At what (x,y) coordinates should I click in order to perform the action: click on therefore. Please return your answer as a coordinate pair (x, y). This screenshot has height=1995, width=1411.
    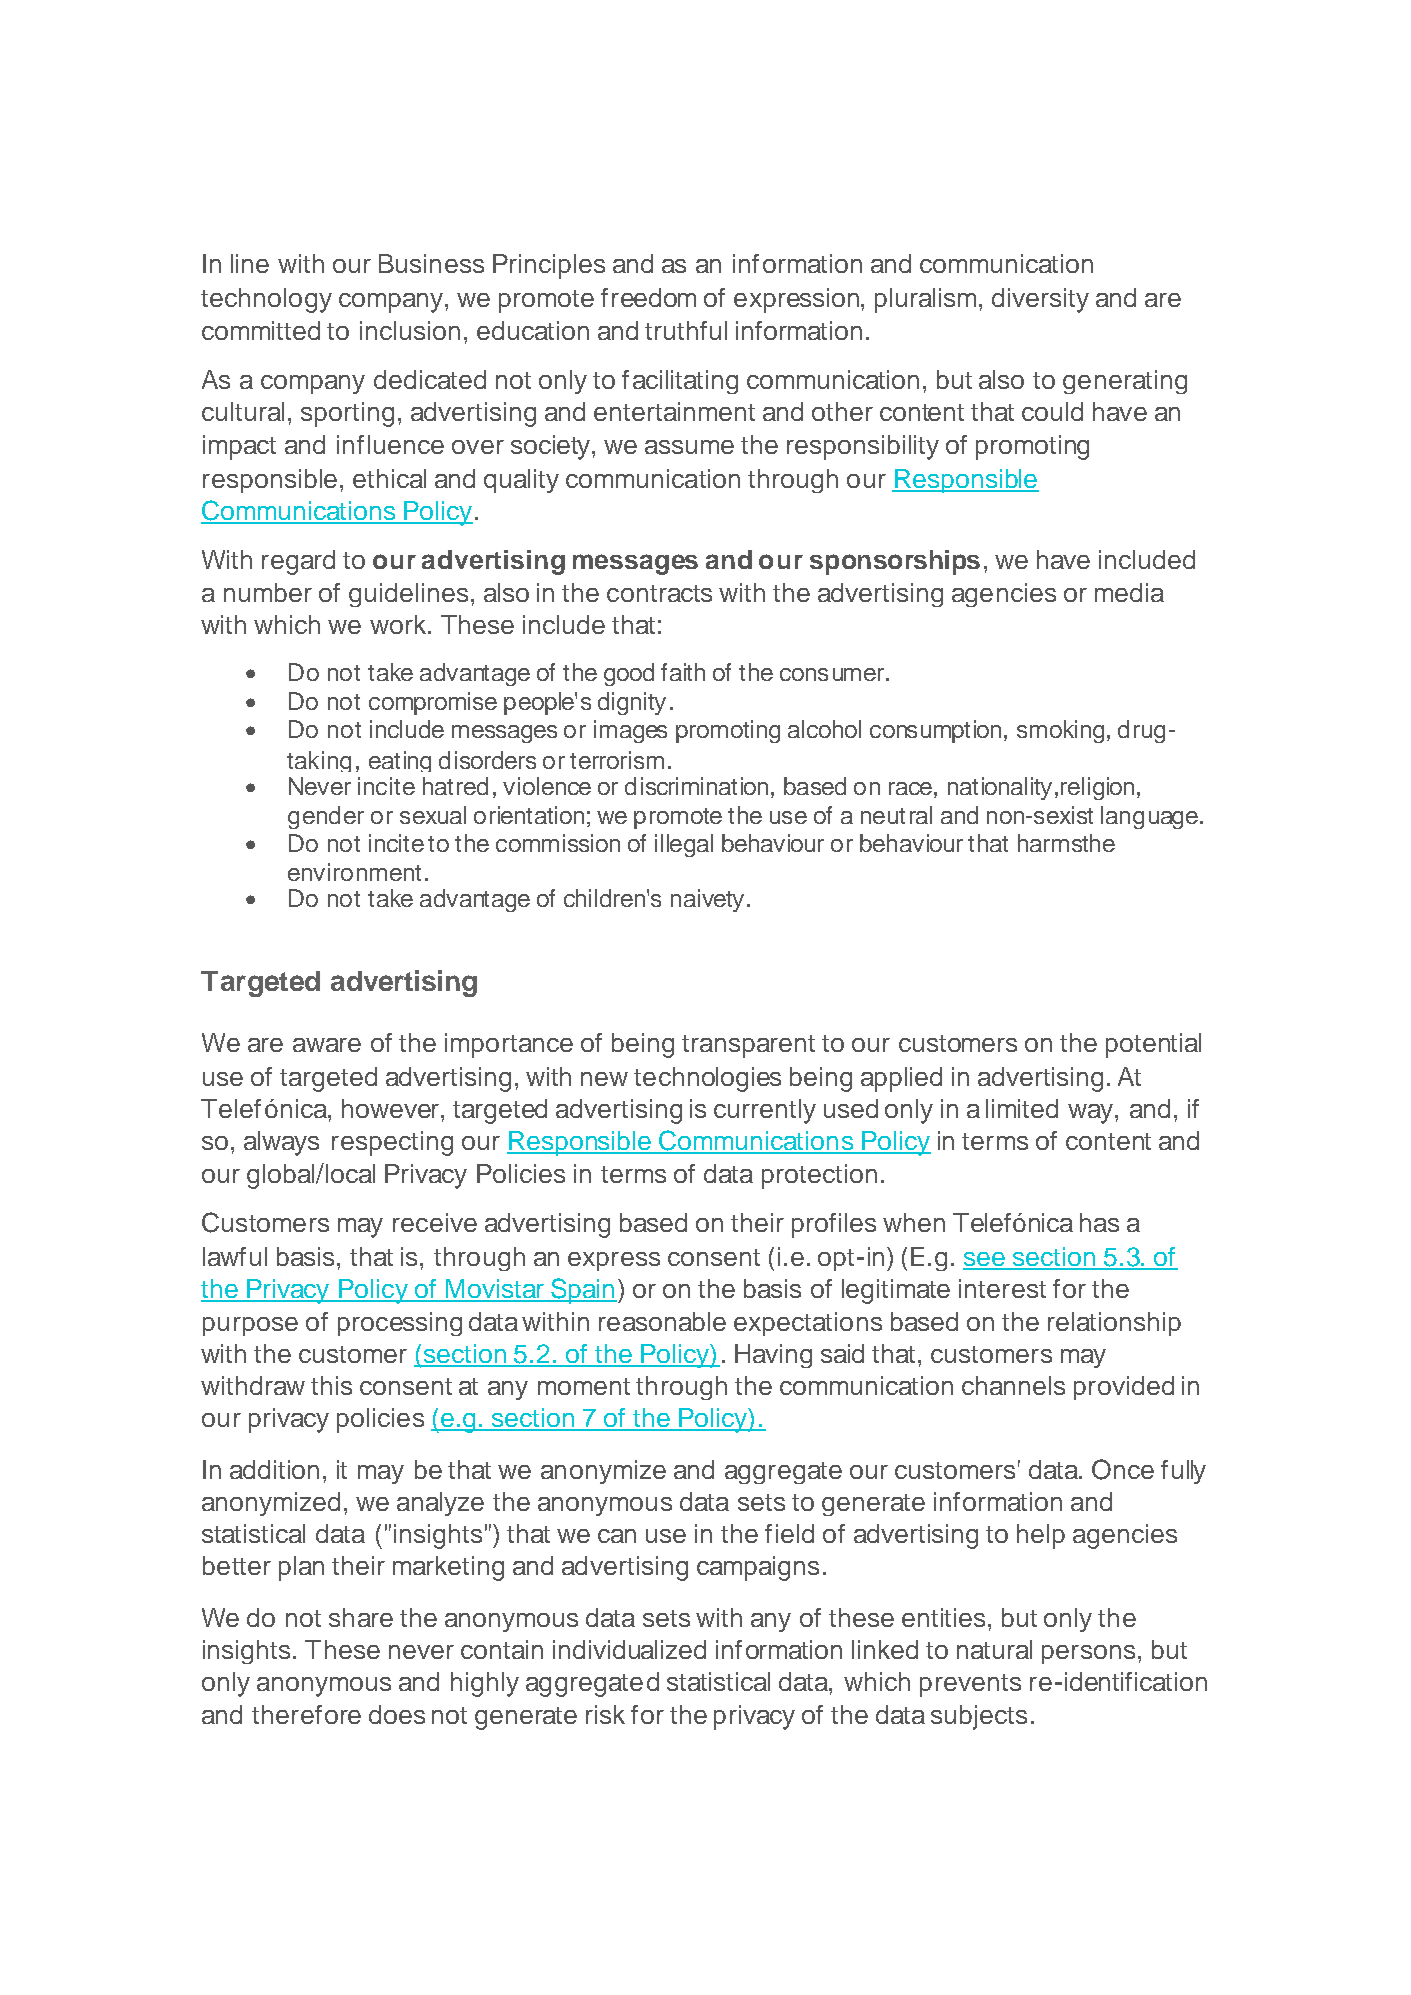
    Looking at the image, I should click on (306, 1714).
